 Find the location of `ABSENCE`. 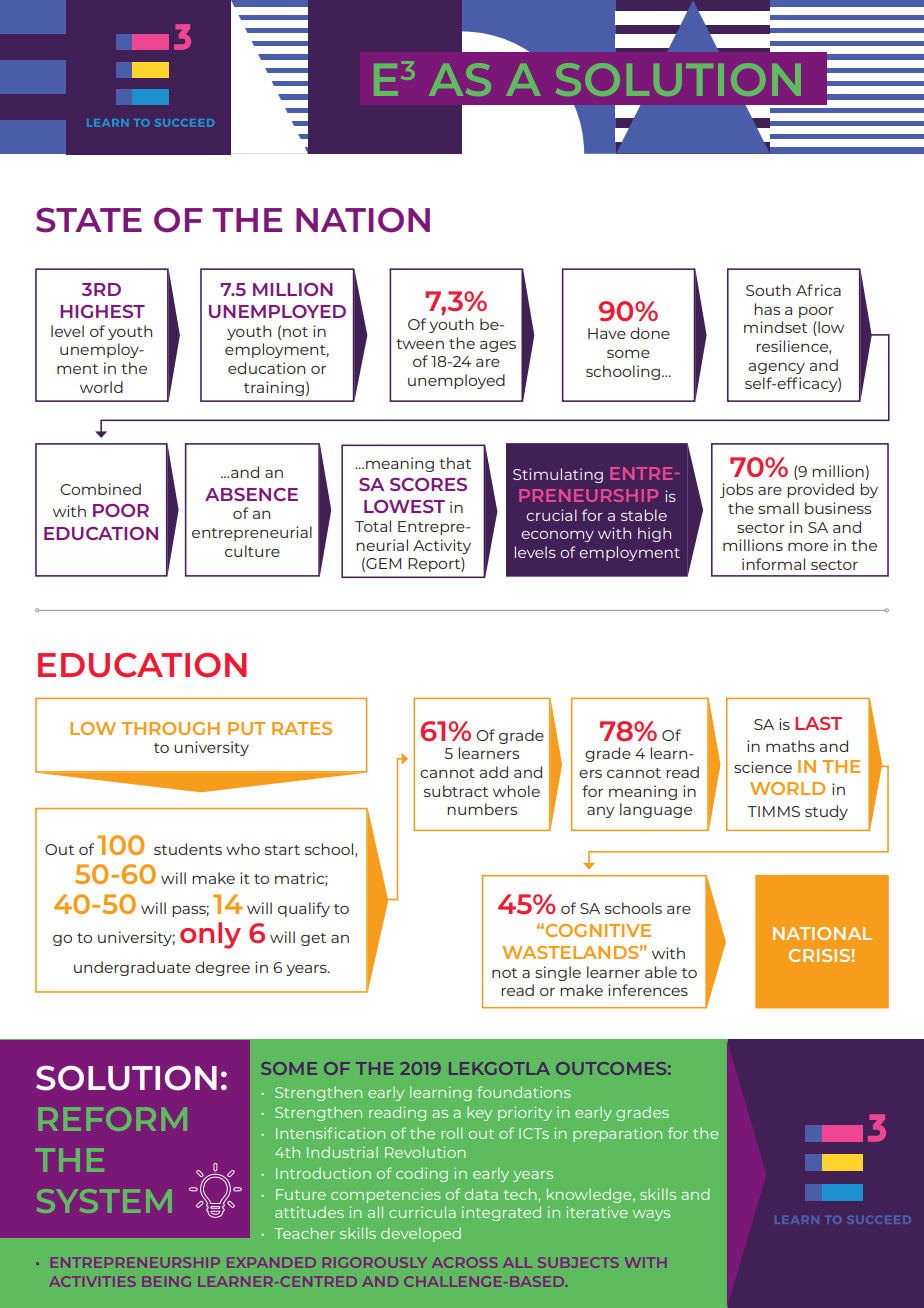

ABSENCE is located at coordinates (251, 494).
